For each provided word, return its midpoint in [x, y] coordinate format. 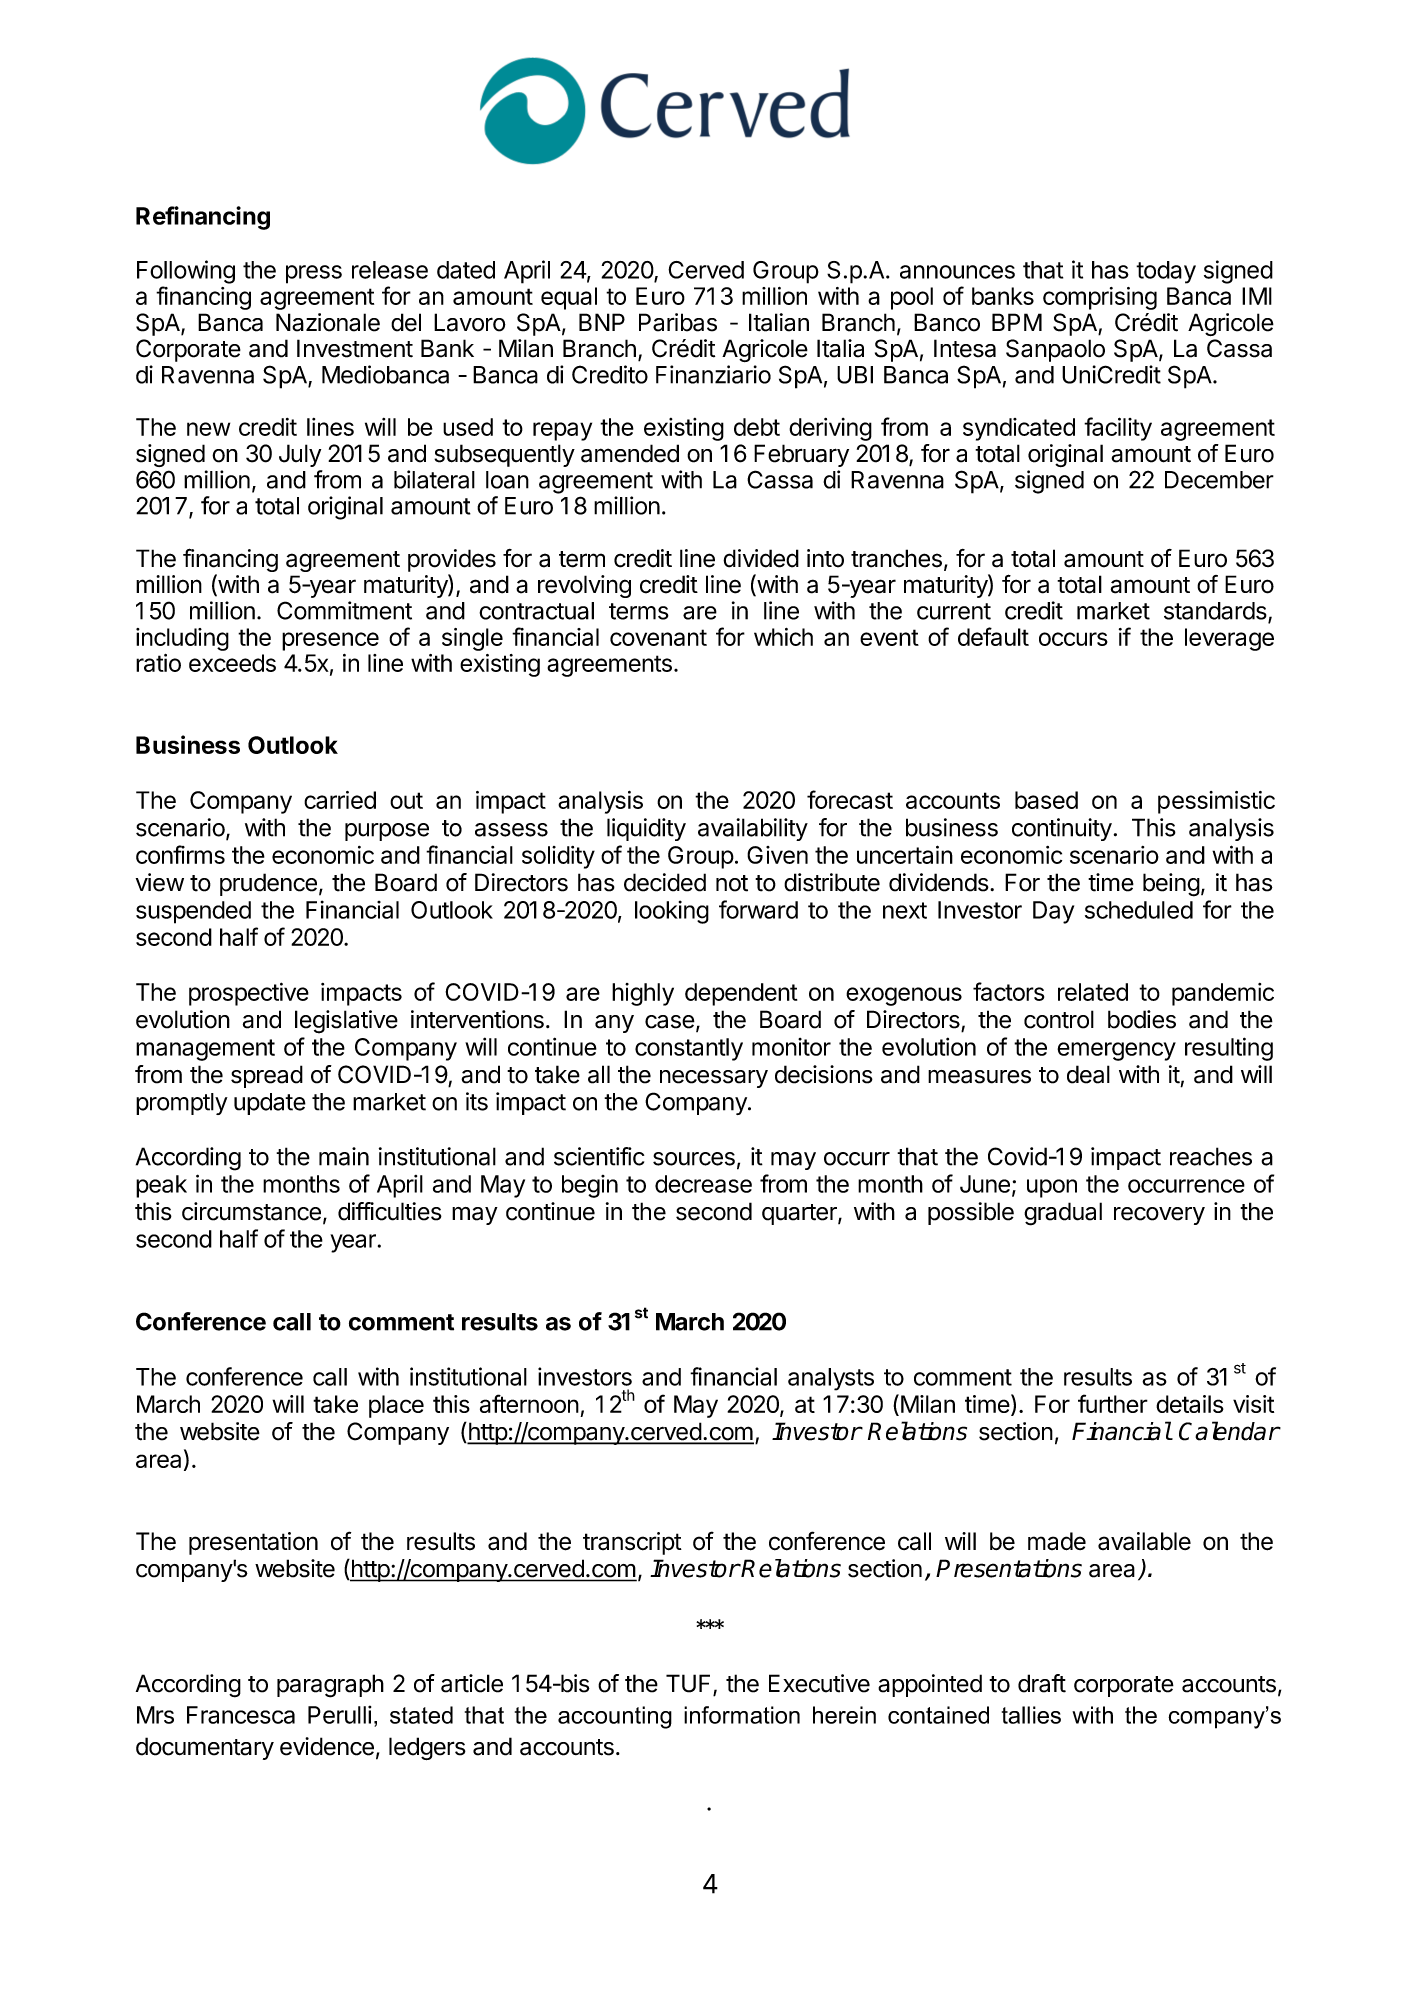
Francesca [241, 1715]
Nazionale [328, 322]
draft [1042, 1683]
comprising [1100, 298]
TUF [690, 1684]
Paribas [678, 322]
